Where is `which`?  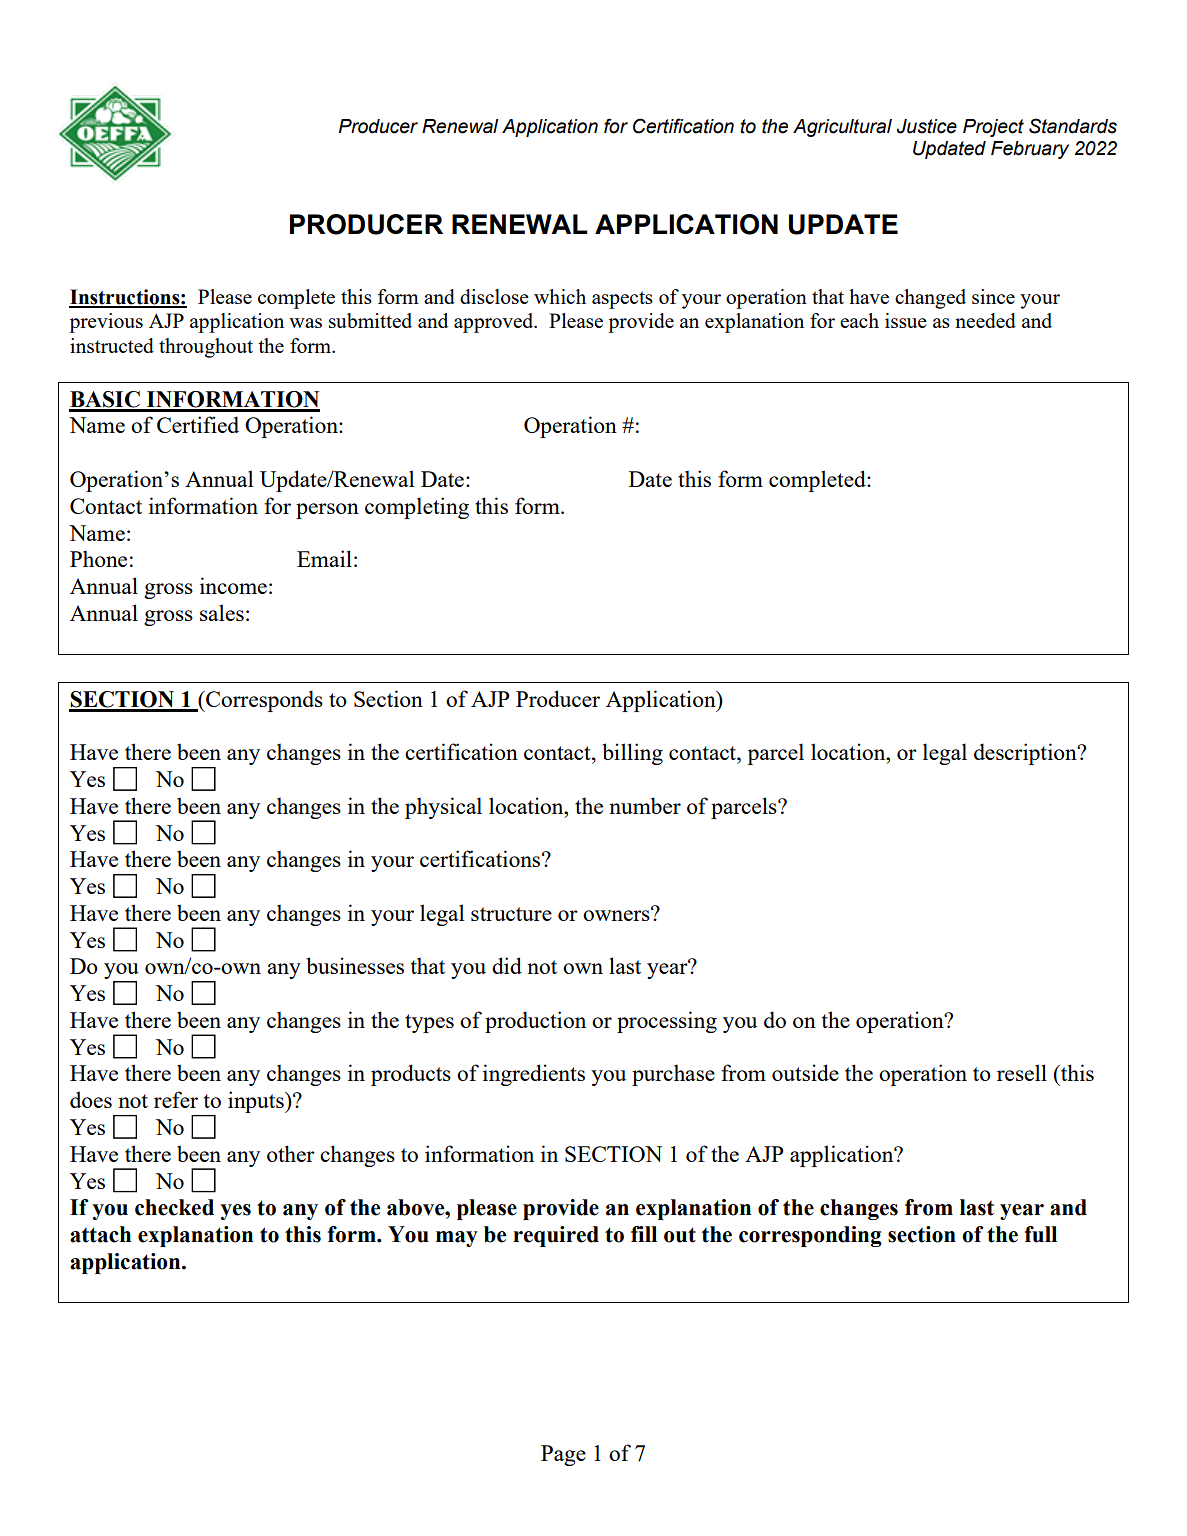
which is located at coordinates (560, 296).
